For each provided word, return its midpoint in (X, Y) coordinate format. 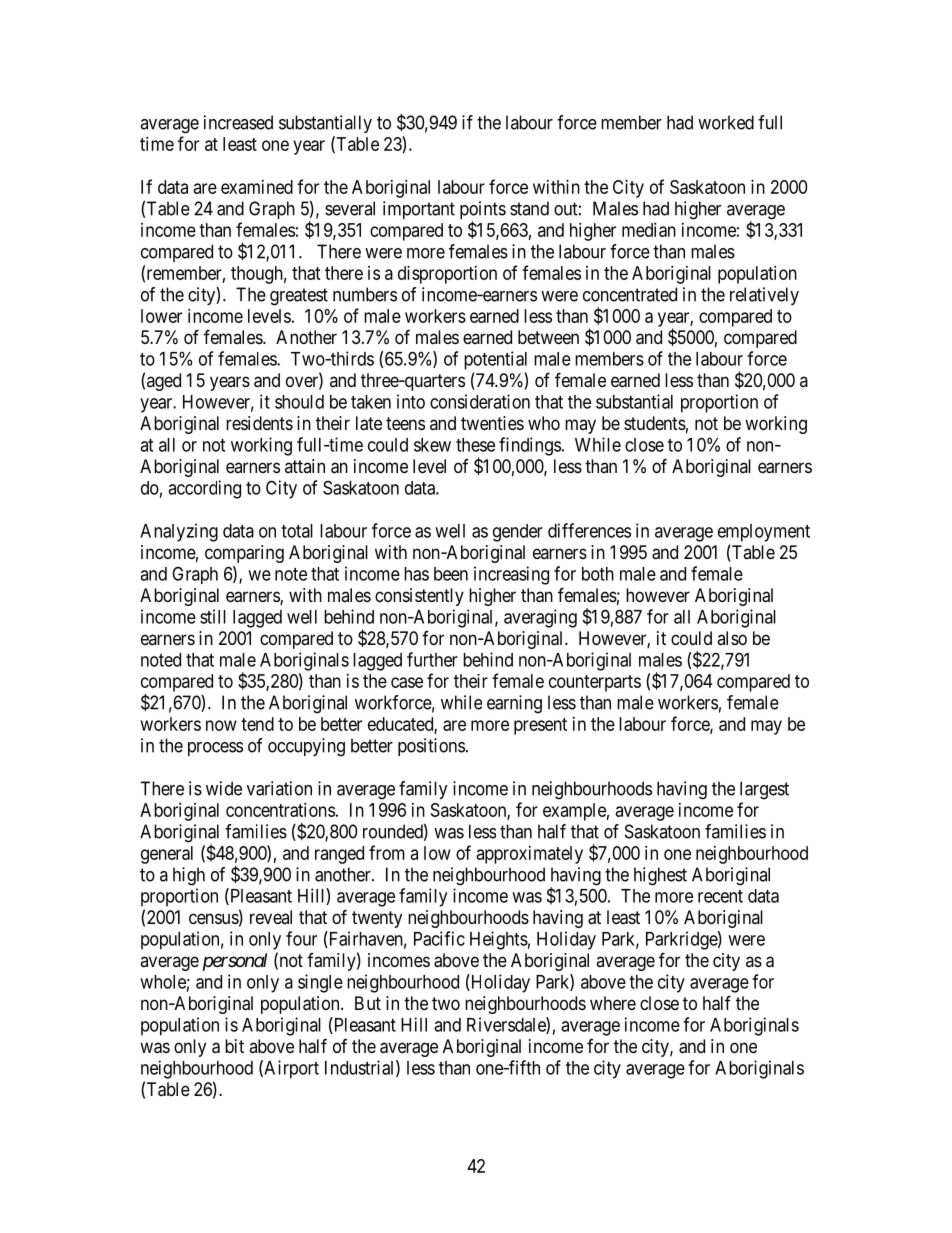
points (483, 211)
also (732, 638)
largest (764, 790)
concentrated (630, 294)
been (451, 574)
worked (726, 122)
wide (224, 788)
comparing (244, 554)
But (368, 1003)
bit (234, 1046)
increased (238, 122)
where (613, 1003)
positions (431, 747)
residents (259, 423)
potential (495, 360)
